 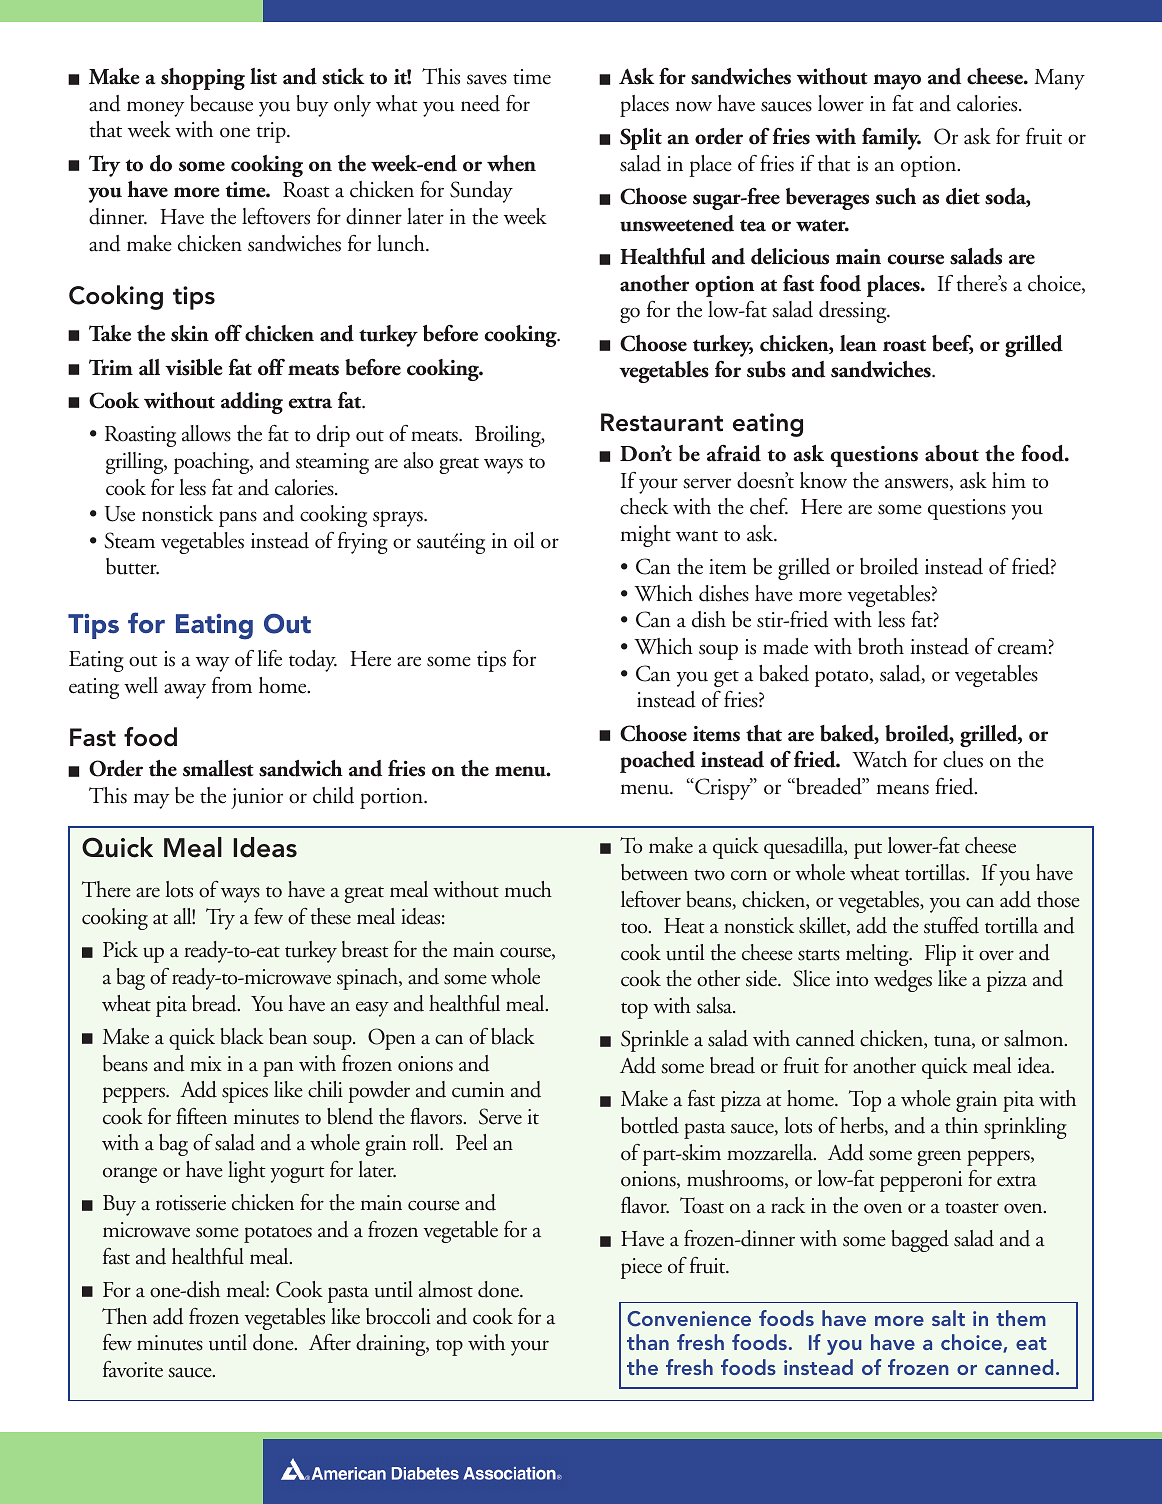 What do you see at coordinates (124, 1316) in the screenshot?
I see `Then` at bounding box center [124, 1316].
